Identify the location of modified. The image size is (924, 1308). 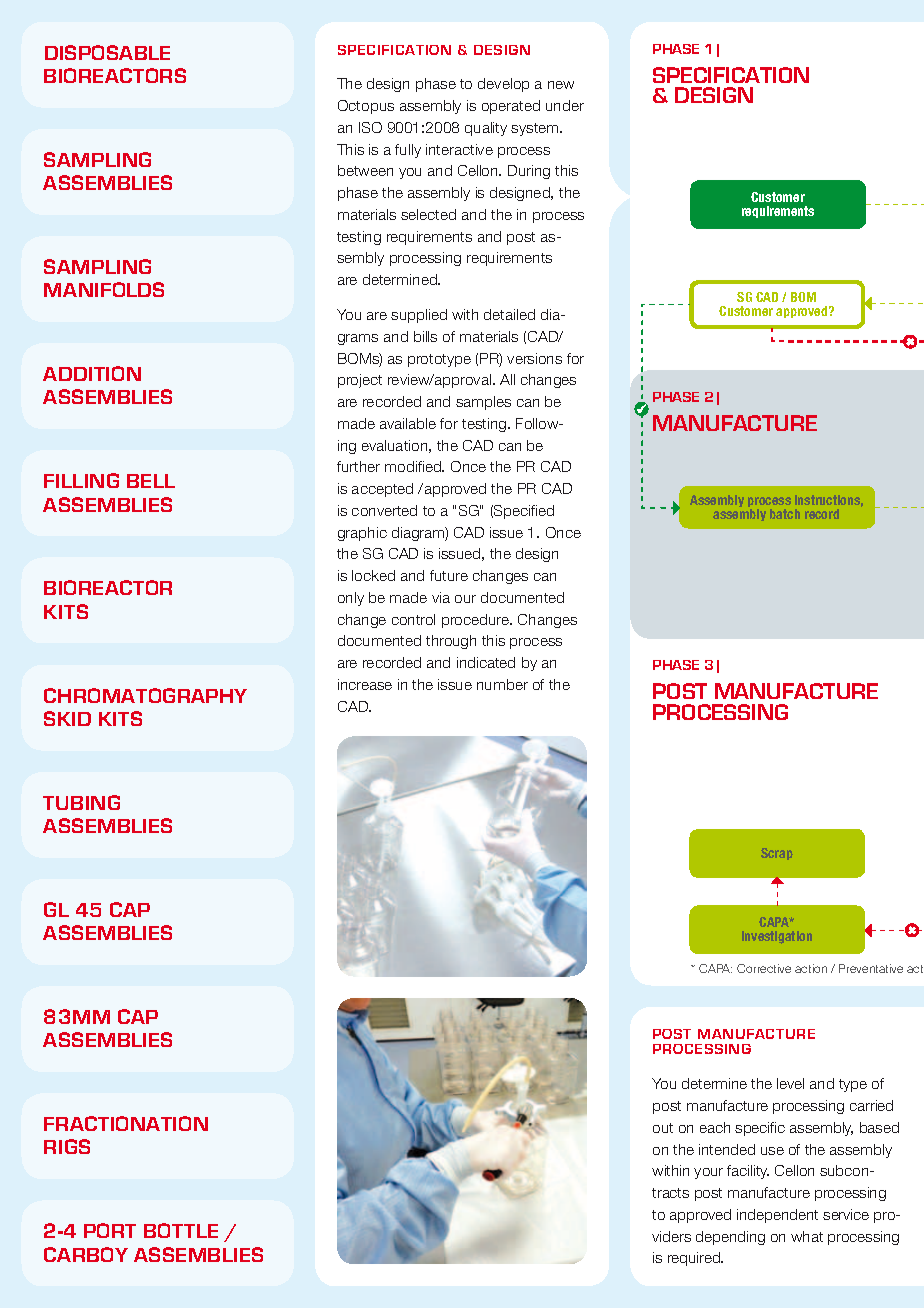
(414, 466).
